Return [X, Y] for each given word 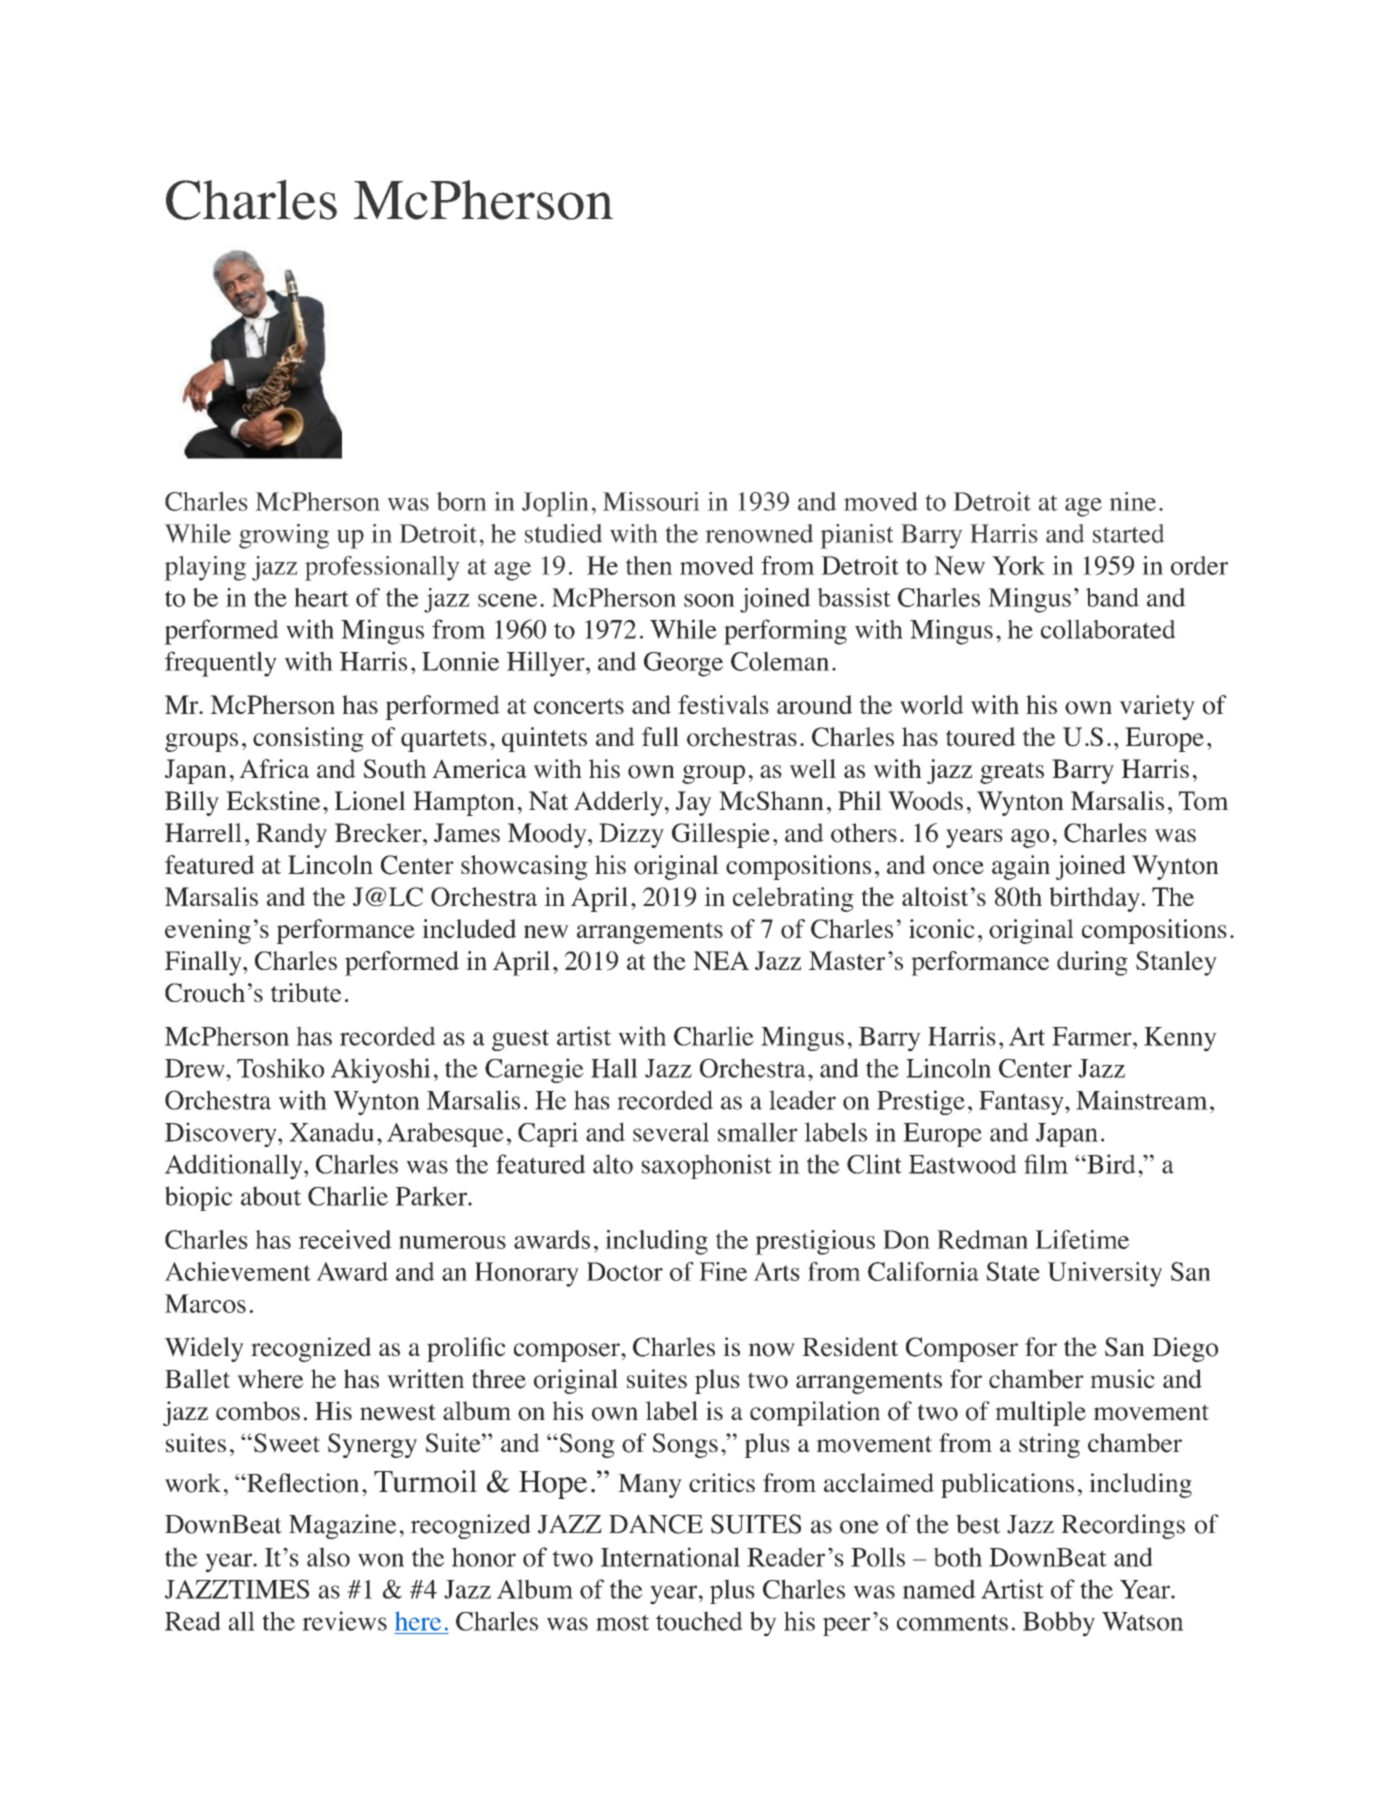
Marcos [205, 1303]
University [1104, 1274]
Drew [196, 1068]
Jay [694, 803]
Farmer [1093, 1036]
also [328, 1557]
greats [1012, 773]
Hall [614, 1068]
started [1129, 533]
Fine [723, 1271]
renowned [759, 533]
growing [284, 536]
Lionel [370, 801]
